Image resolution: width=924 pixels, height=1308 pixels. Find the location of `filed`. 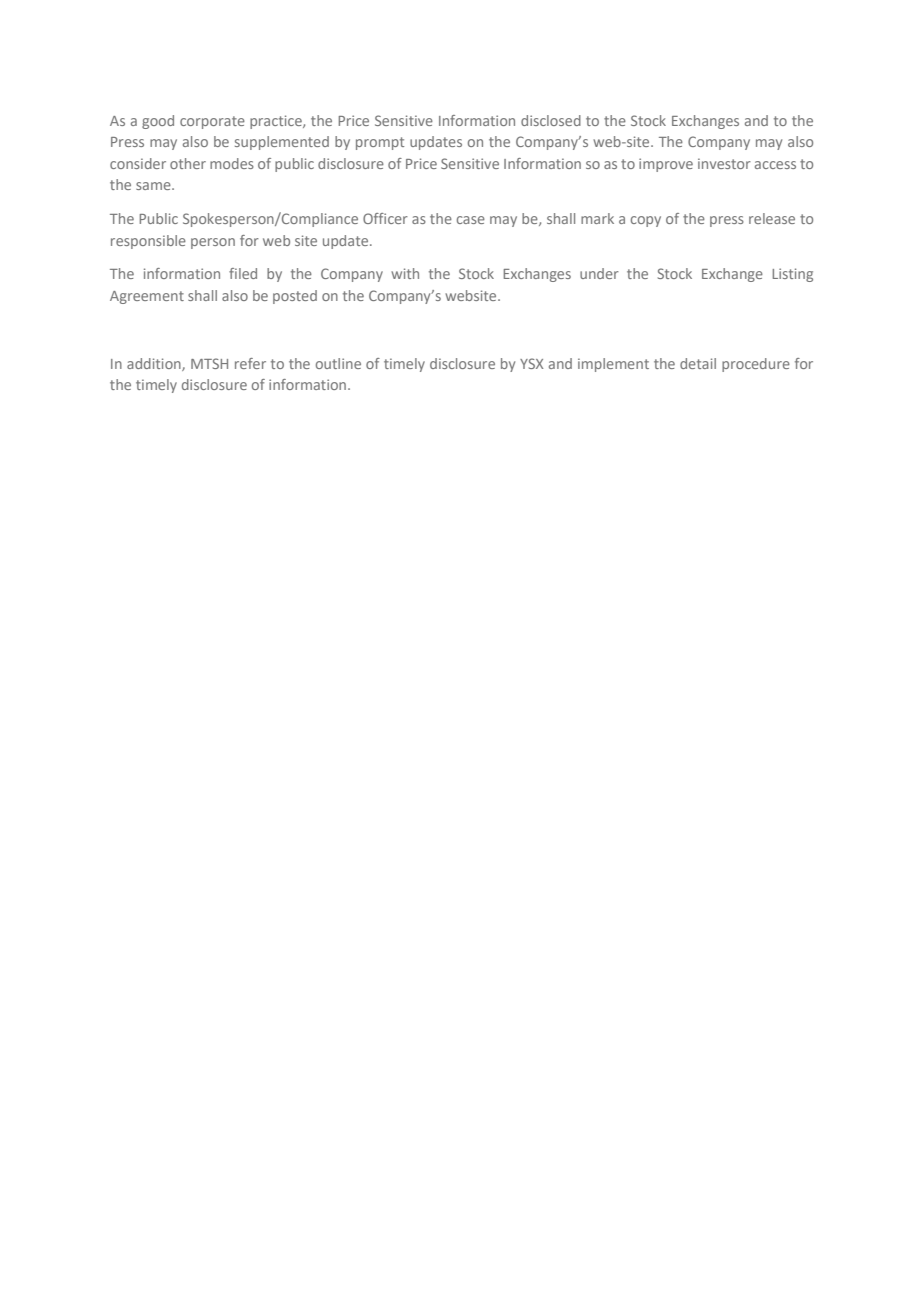

filed is located at coordinates (243, 273).
